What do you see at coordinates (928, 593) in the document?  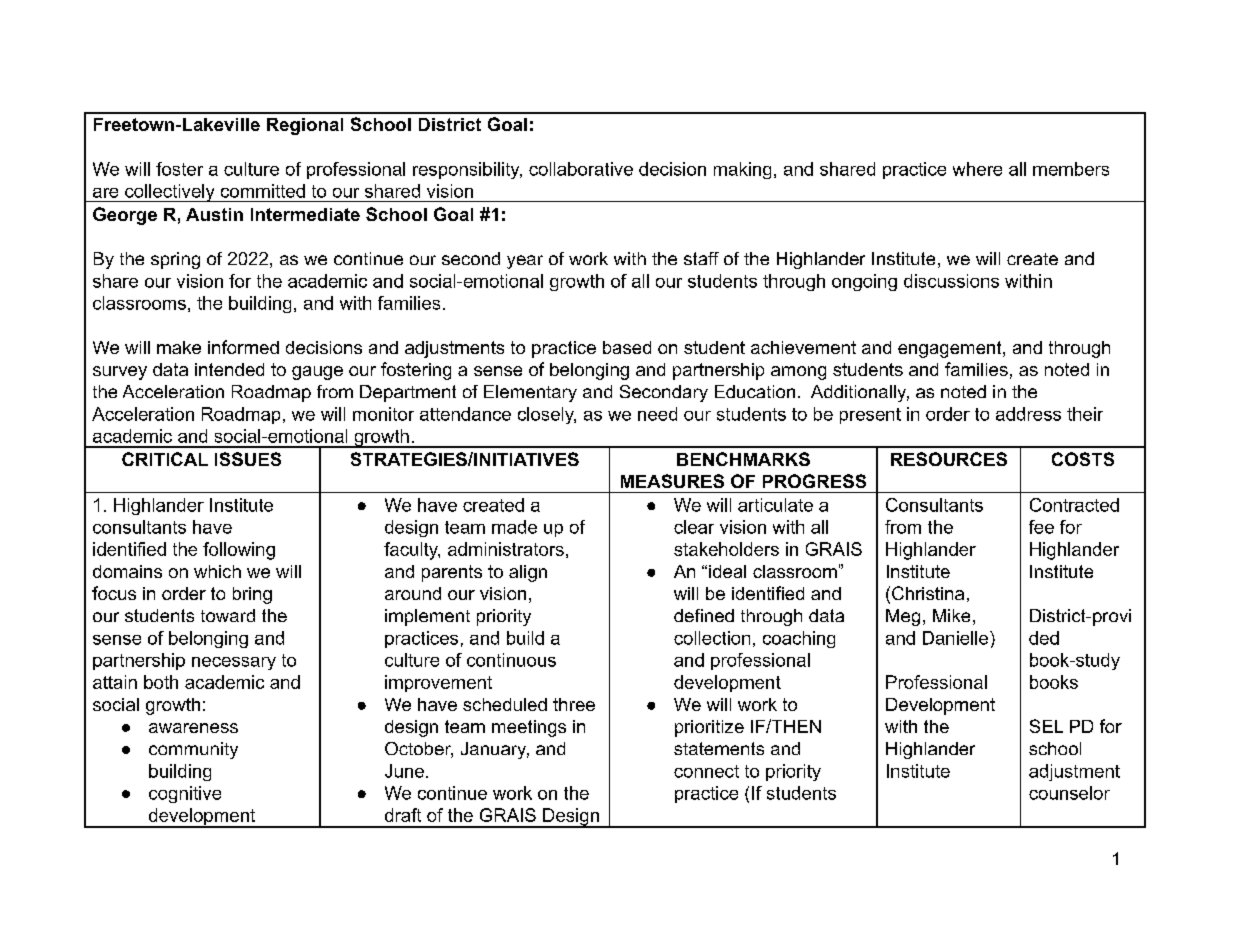 I see `Christina` at bounding box center [928, 593].
